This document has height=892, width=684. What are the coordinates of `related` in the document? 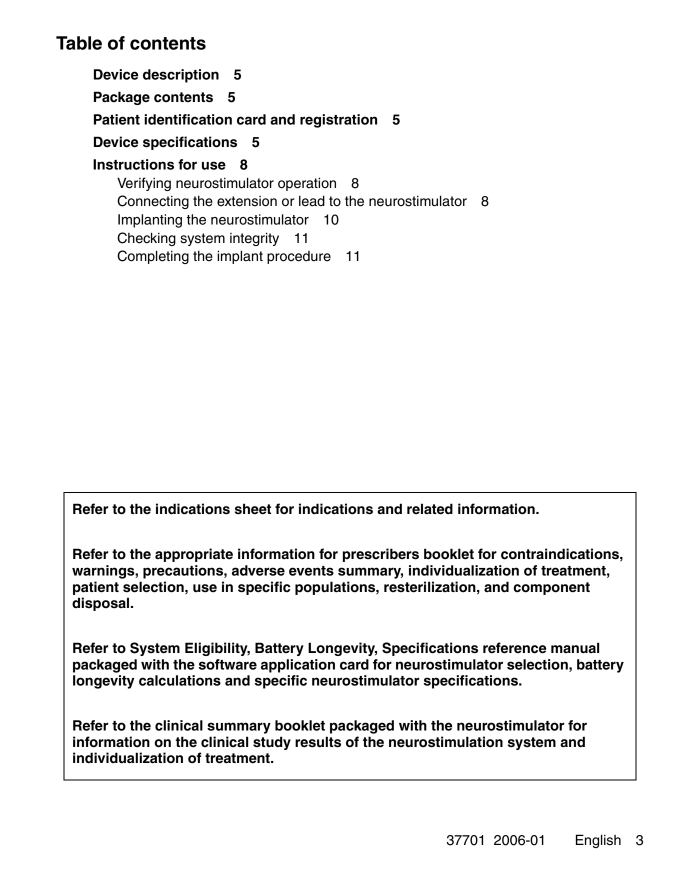 It's located at (430, 508).
